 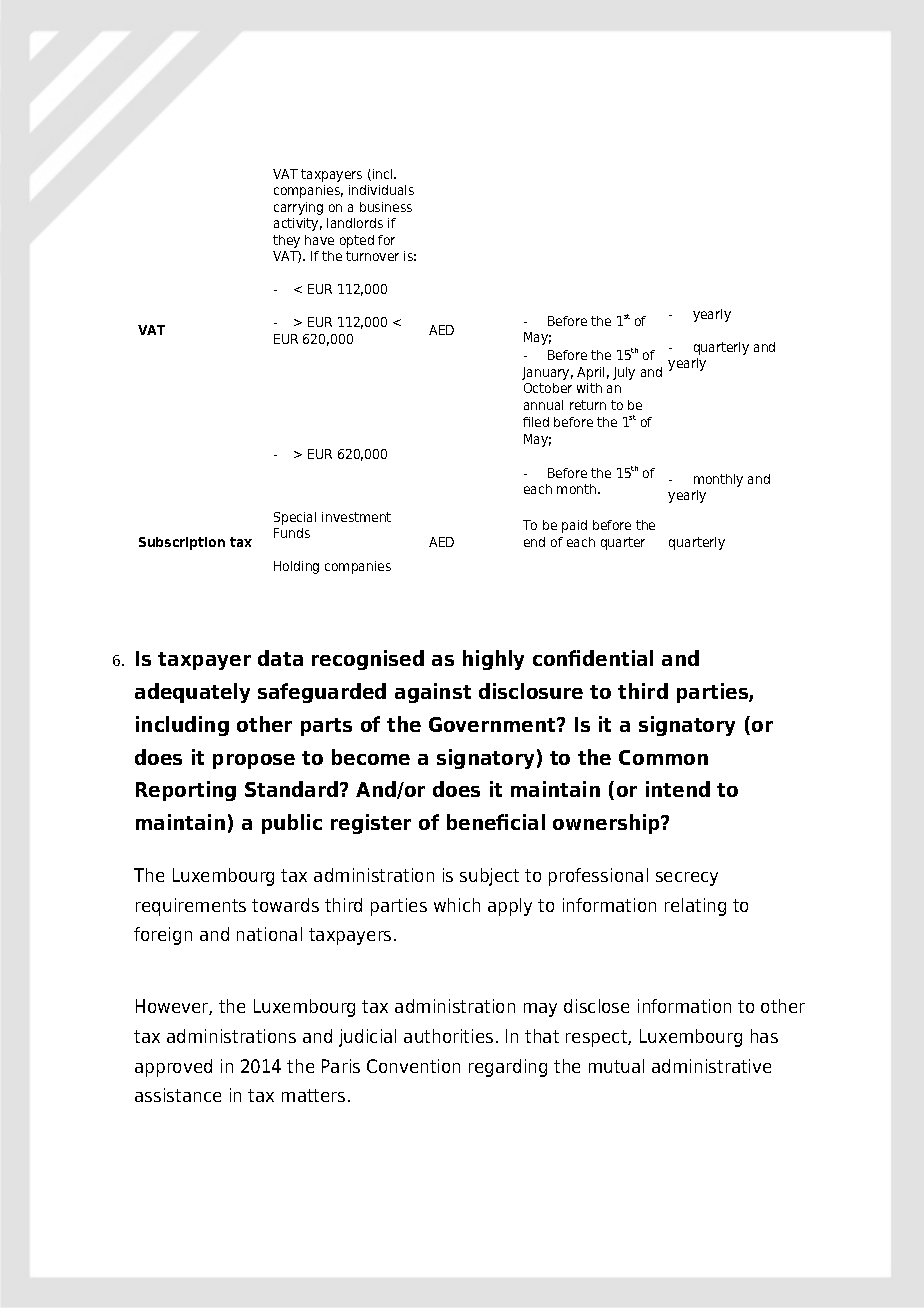 What do you see at coordinates (624, 373) in the screenshot?
I see `July` at bounding box center [624, 373].
